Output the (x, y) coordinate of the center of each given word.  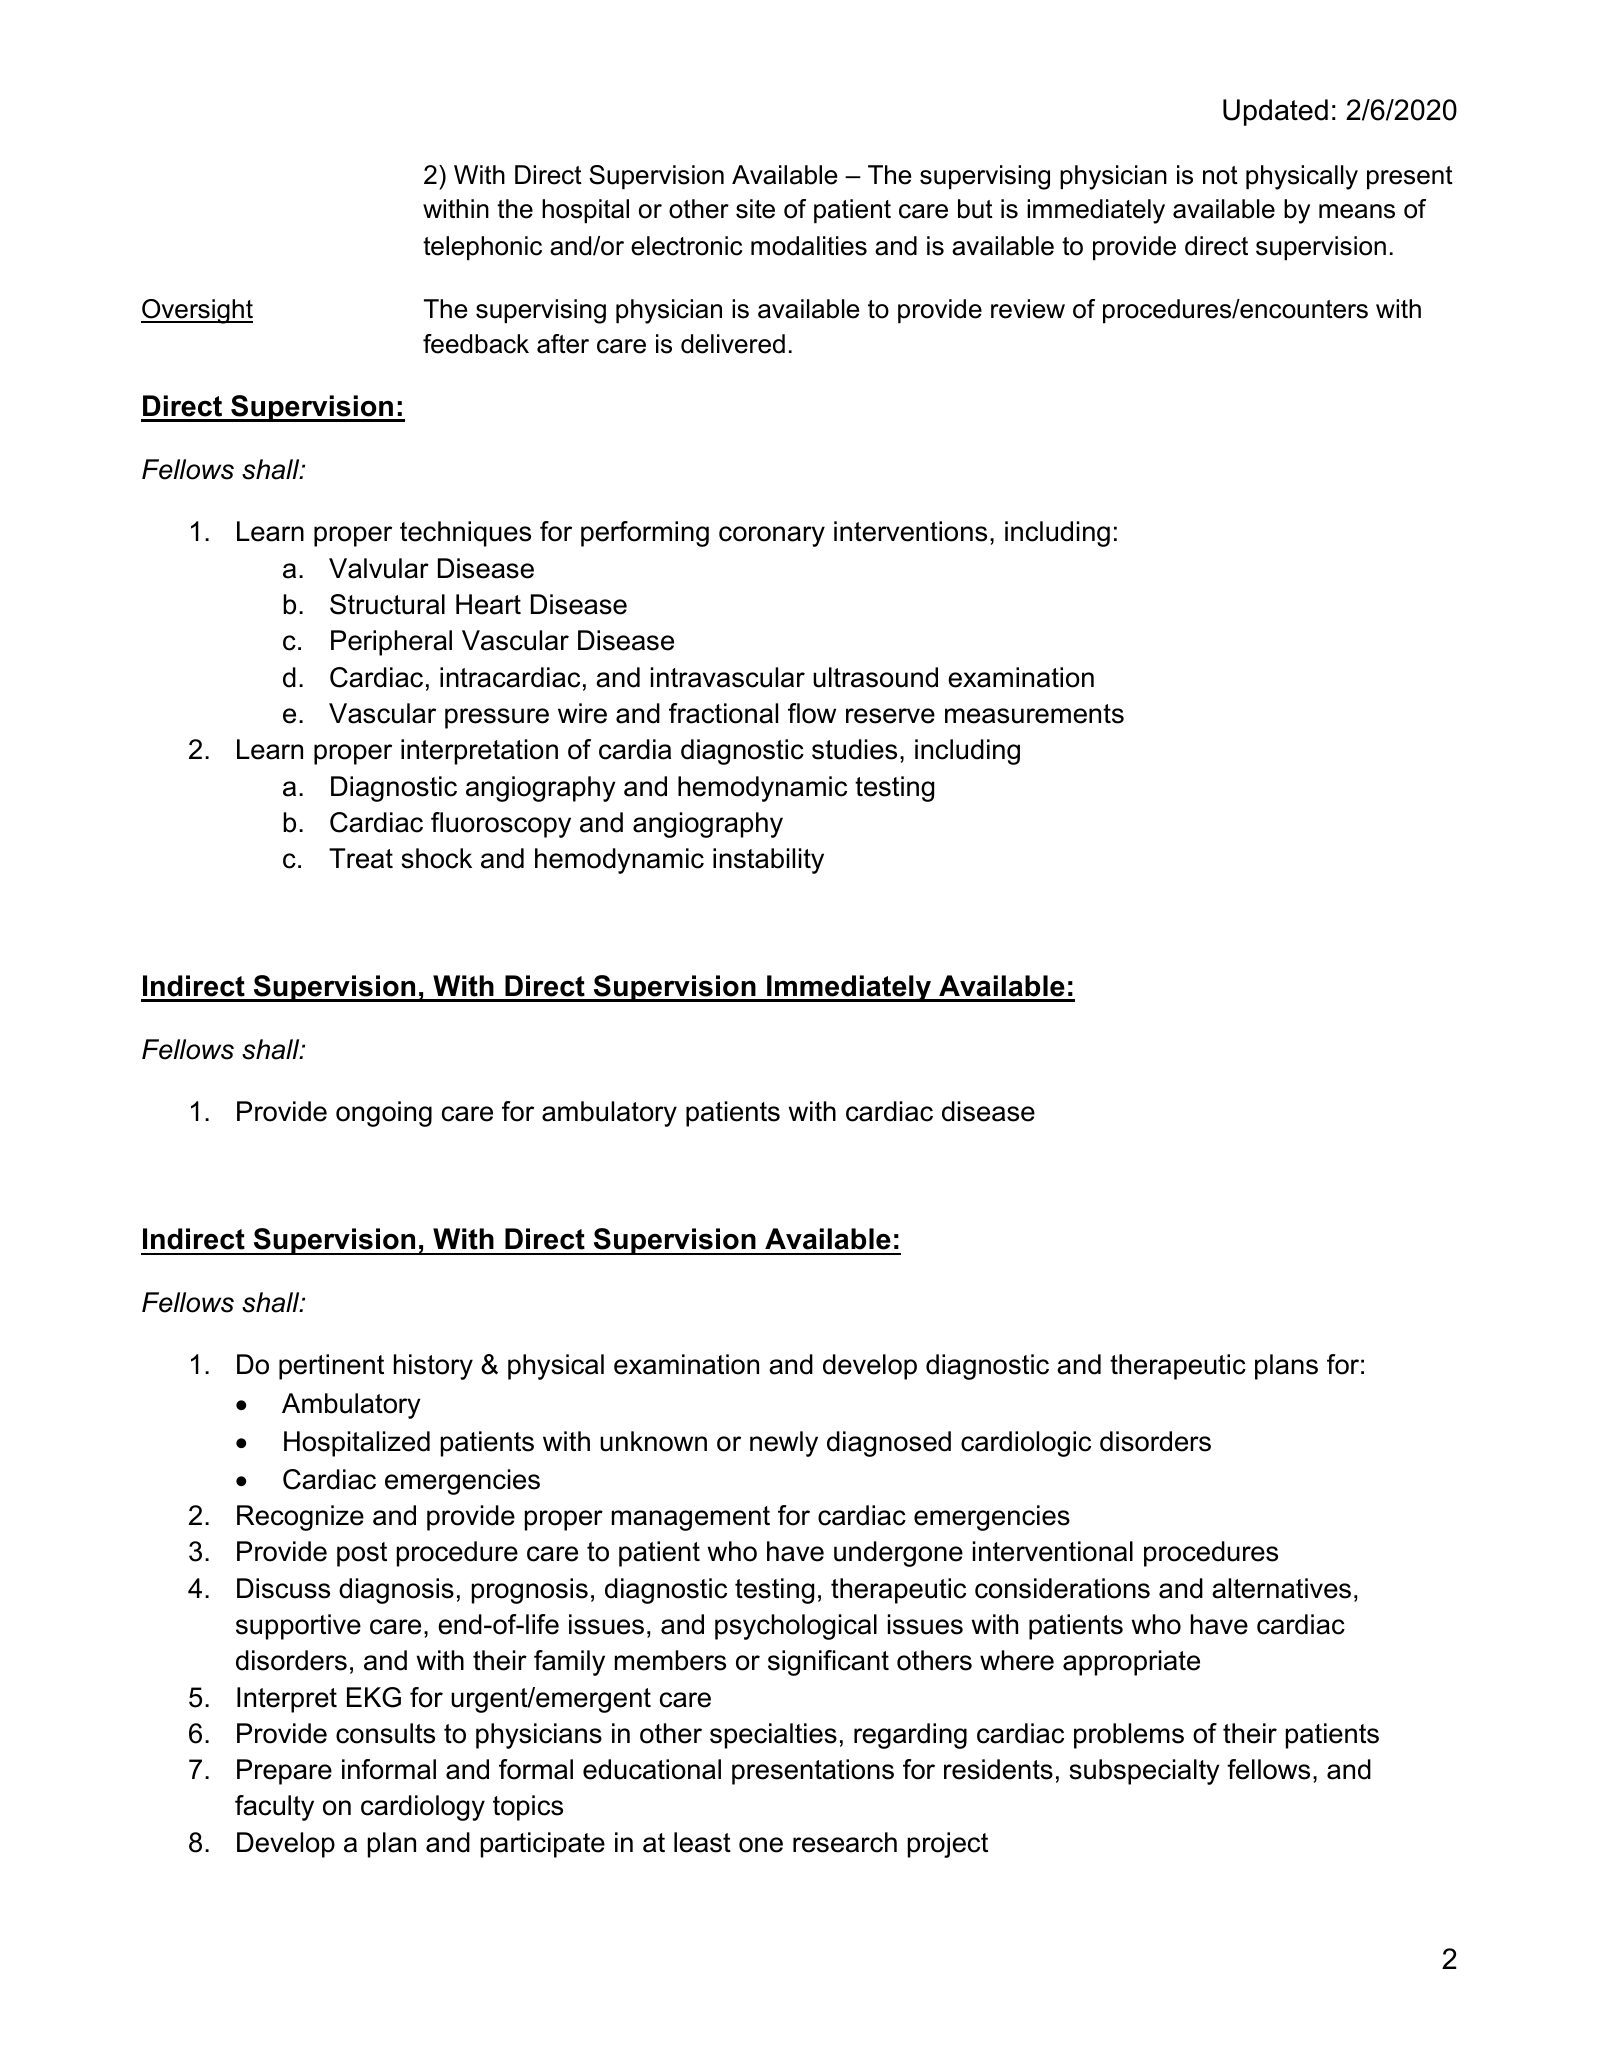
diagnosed (889, 1444)
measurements (1034, 714)
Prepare (284, 1772)
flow (812, 713)
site (755, 209)
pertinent (331, 1367)
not (1220, 175)
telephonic (482, 248)
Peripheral (391, 643)
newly (784, 1444)
